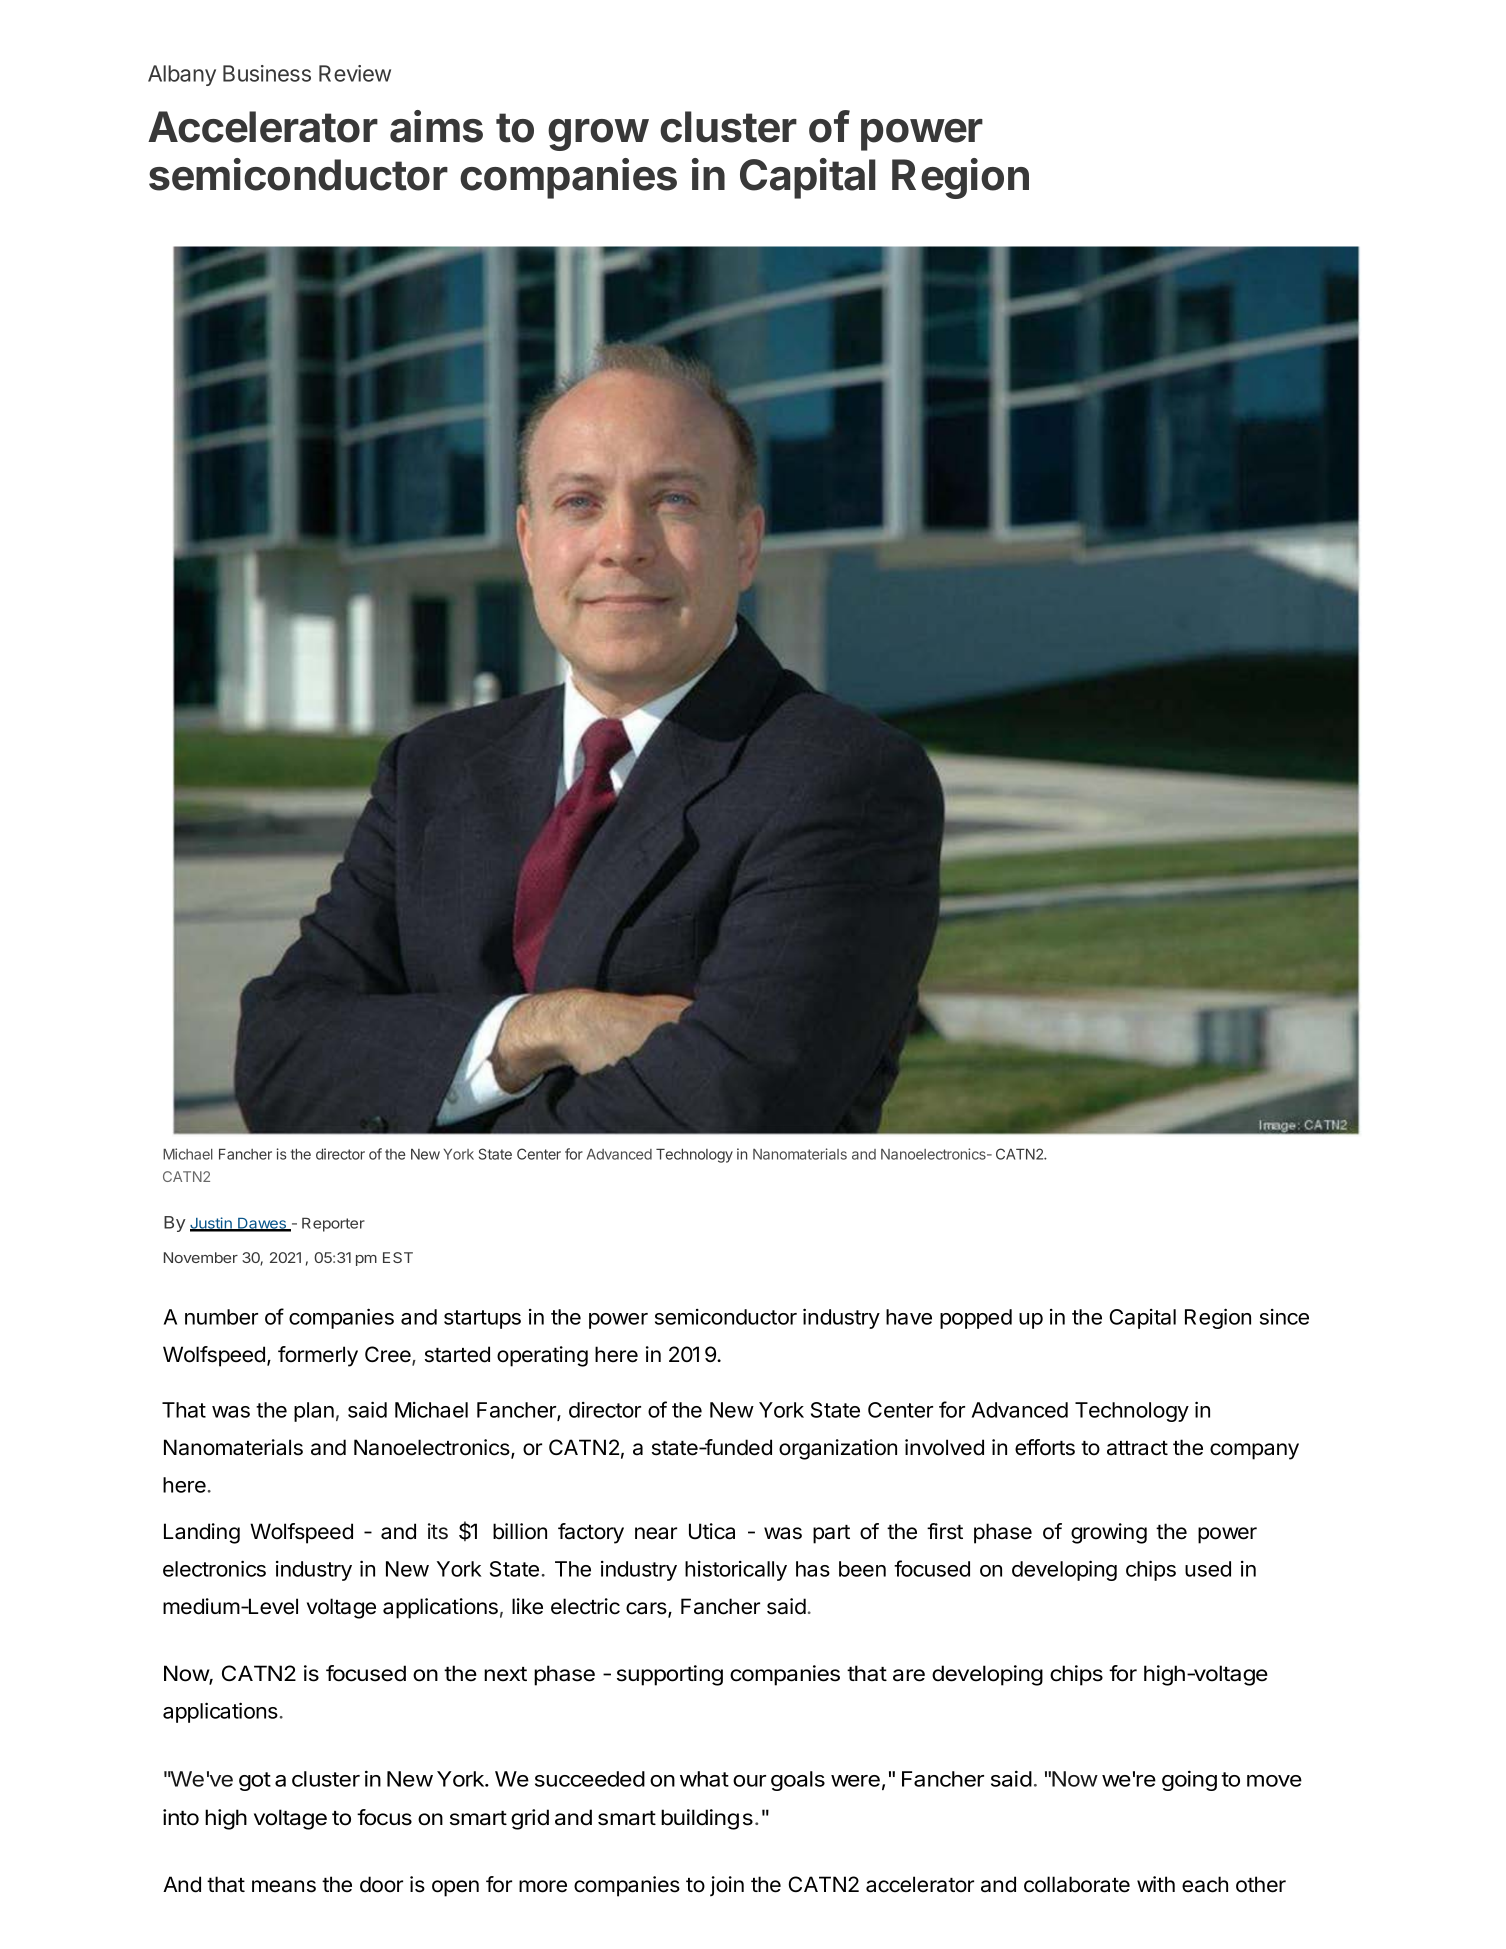 Image resolution: width=1506 pixels, height=1949 pixels. I want to click on since, so click(1284, 1317).
